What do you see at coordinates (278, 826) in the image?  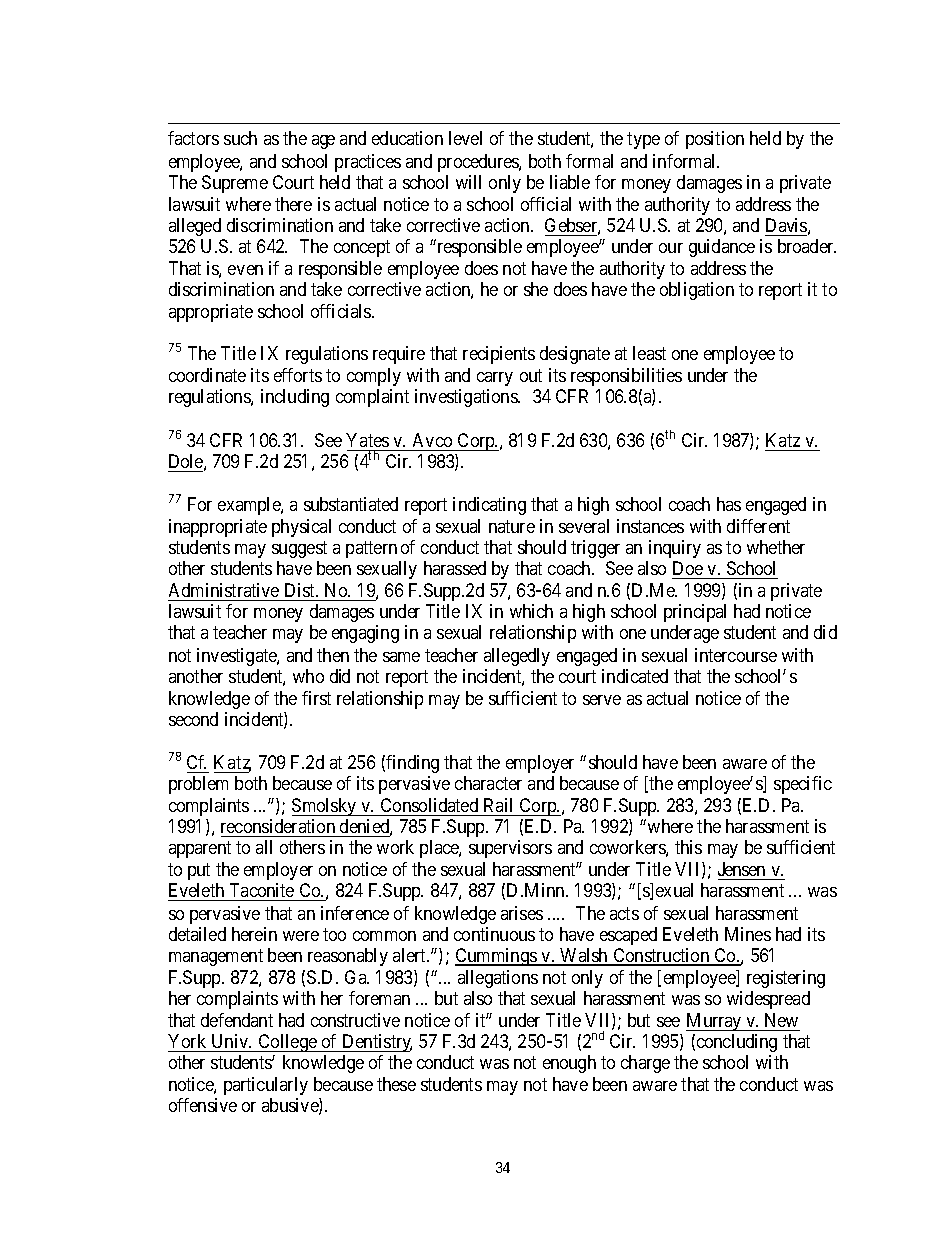 I see `reconsideration` at bounding box center [278, 826].
